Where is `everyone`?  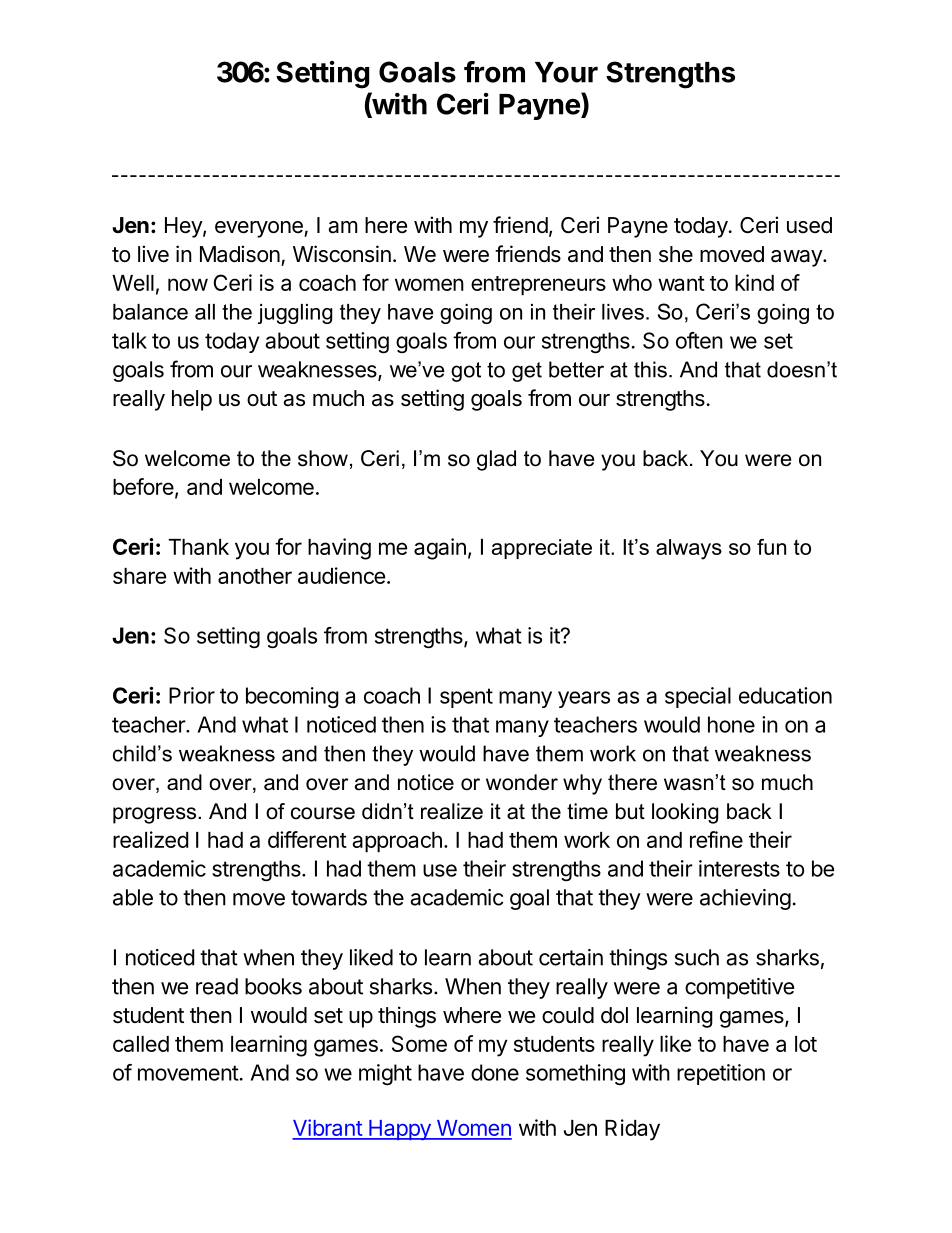 everyone is located at coordinates (260, 229).
